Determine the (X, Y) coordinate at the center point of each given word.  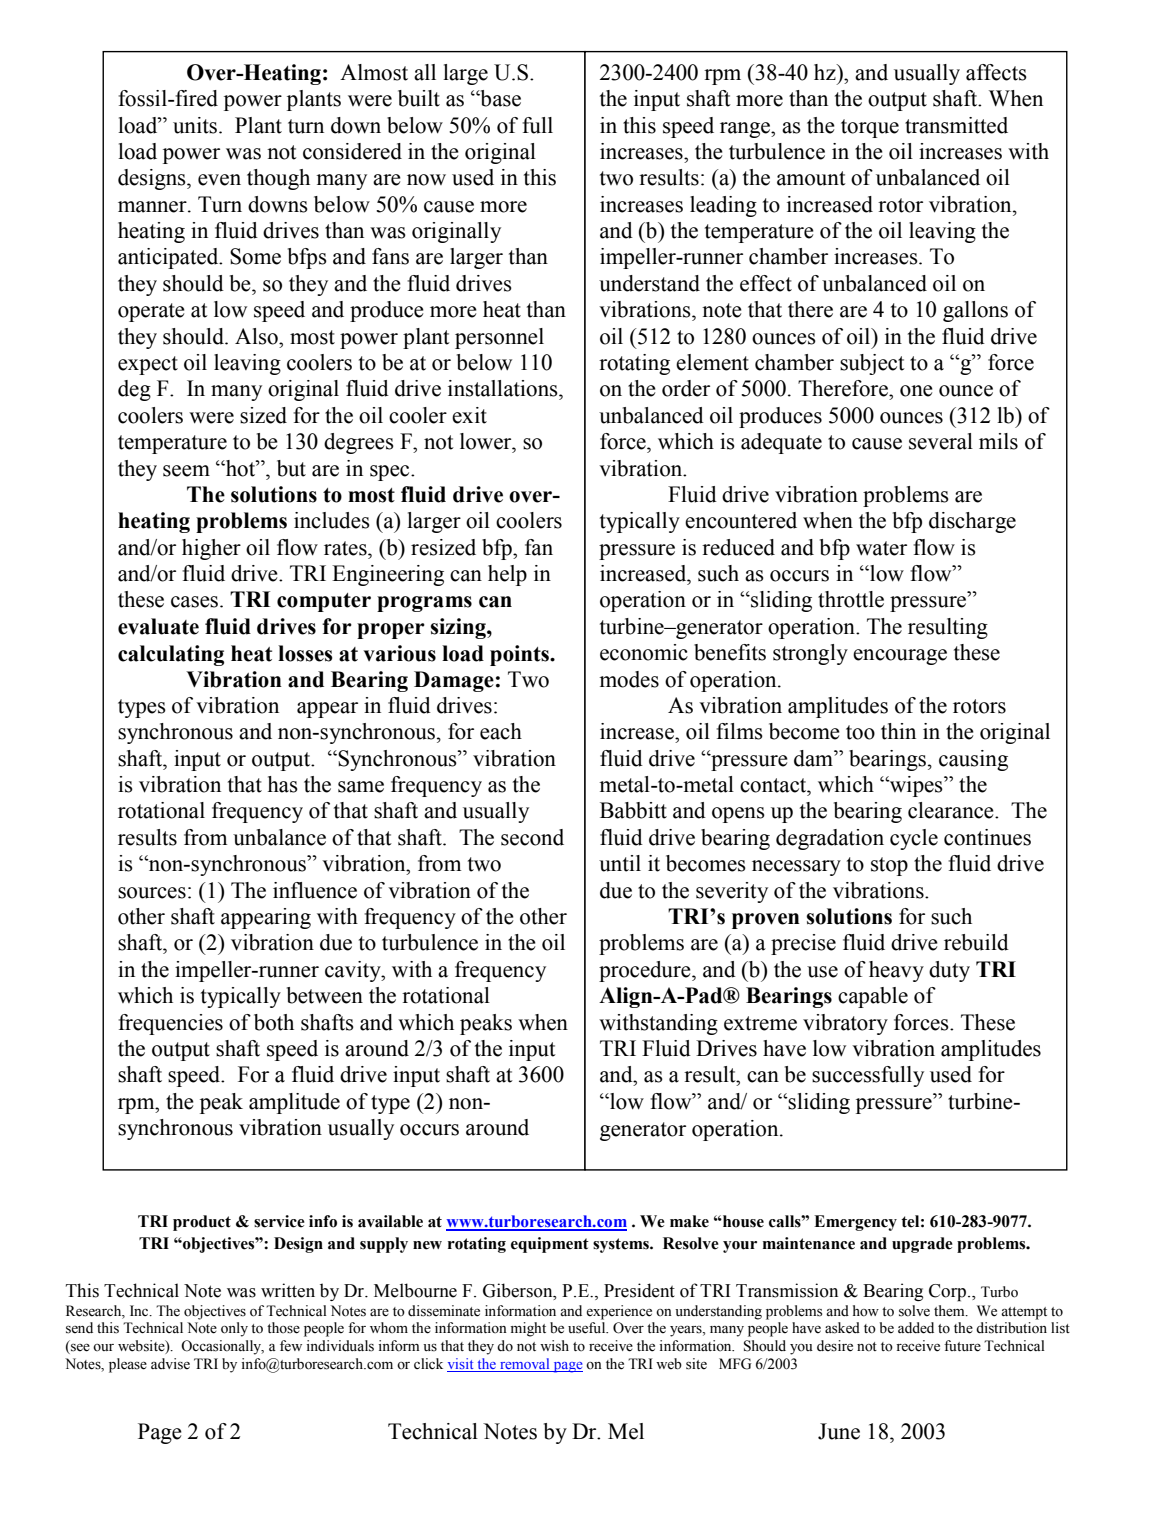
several (941, 441)
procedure (646, 971)
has (283, 784)
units (195, 125)
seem (186, 471)
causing (973, 760)
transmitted (956, 125)
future (962, 1346)
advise (170, 1364)
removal (525, 1365)
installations (504, 388)
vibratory (845, 1024)
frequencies (170, 1024)
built (419, 98)
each (501, 731)
